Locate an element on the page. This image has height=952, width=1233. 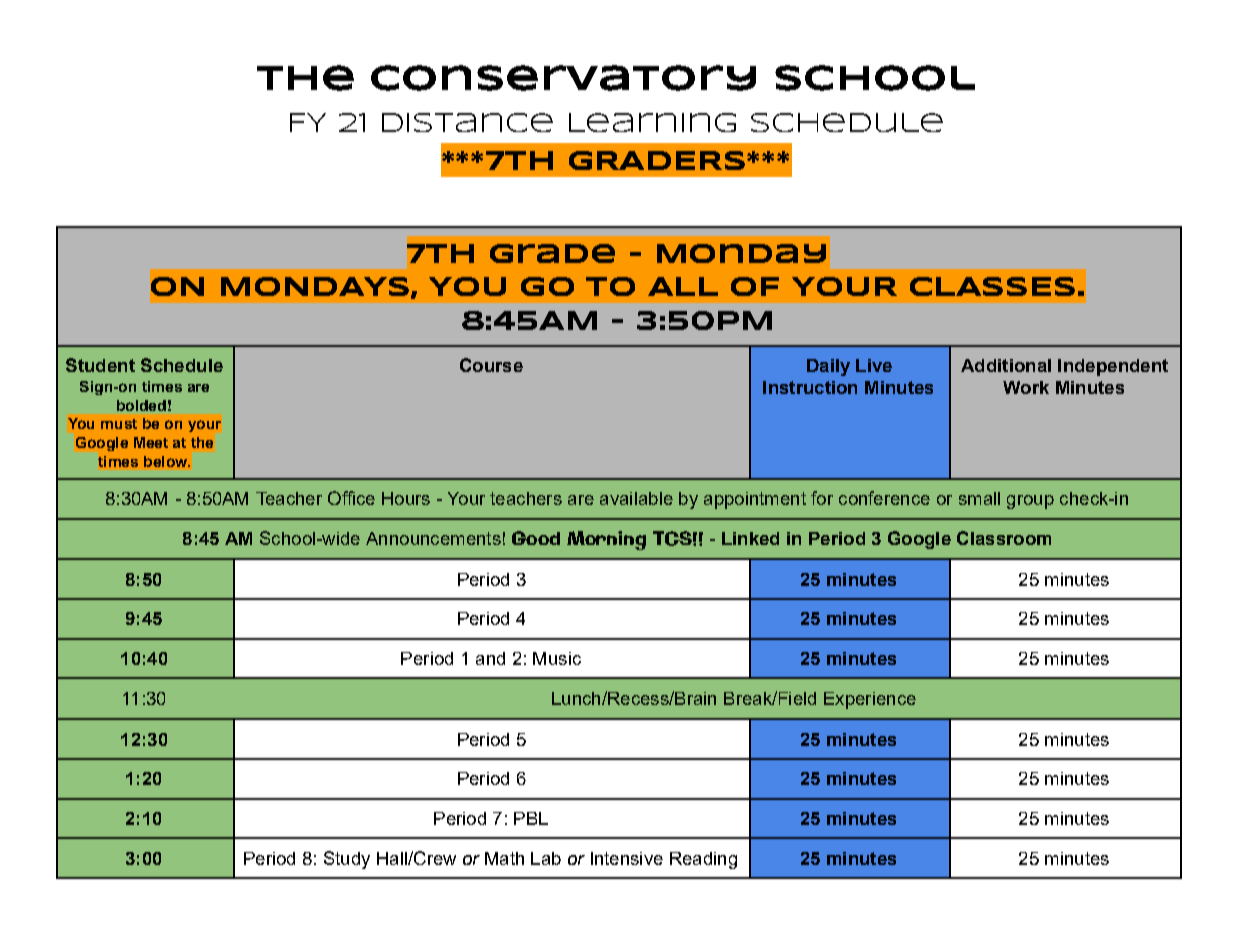
Course is located at coordinates (491, 365).
